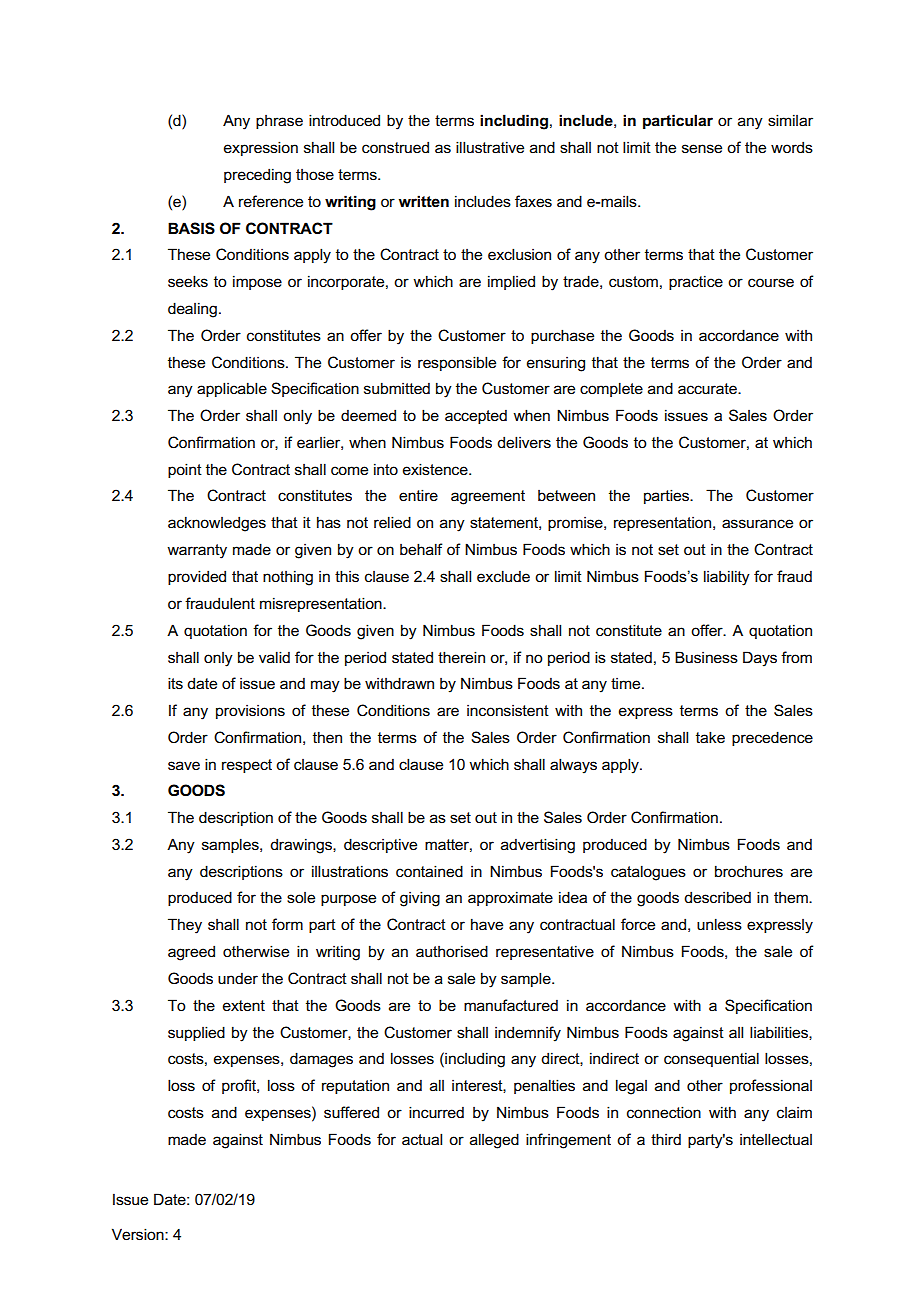  I want to click on third, so click(666, 1139).
